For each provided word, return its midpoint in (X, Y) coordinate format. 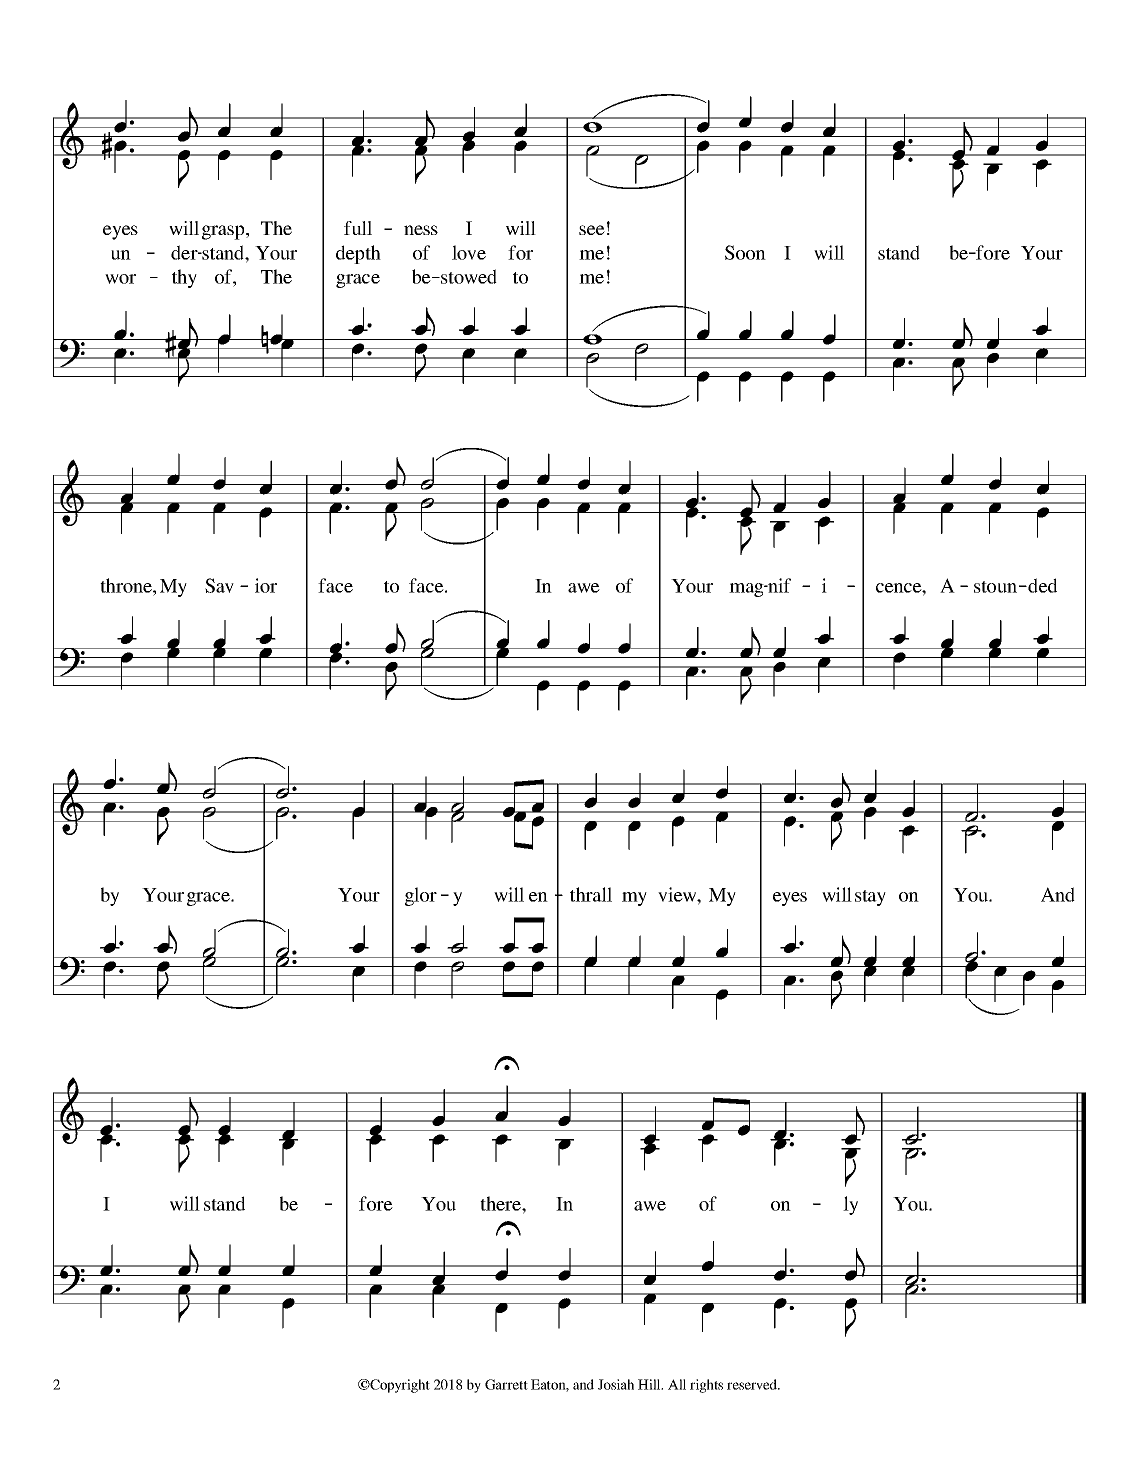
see (592, 230)
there (501, 1203)
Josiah (616, 1384)
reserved (753, 1384)
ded (1041, 585)
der (185, 252)
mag (747, 590)
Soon (745, 252)
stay (870, 898)
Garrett (506, 1384)
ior (266, 585)
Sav (219, 585)
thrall (591, 894)
